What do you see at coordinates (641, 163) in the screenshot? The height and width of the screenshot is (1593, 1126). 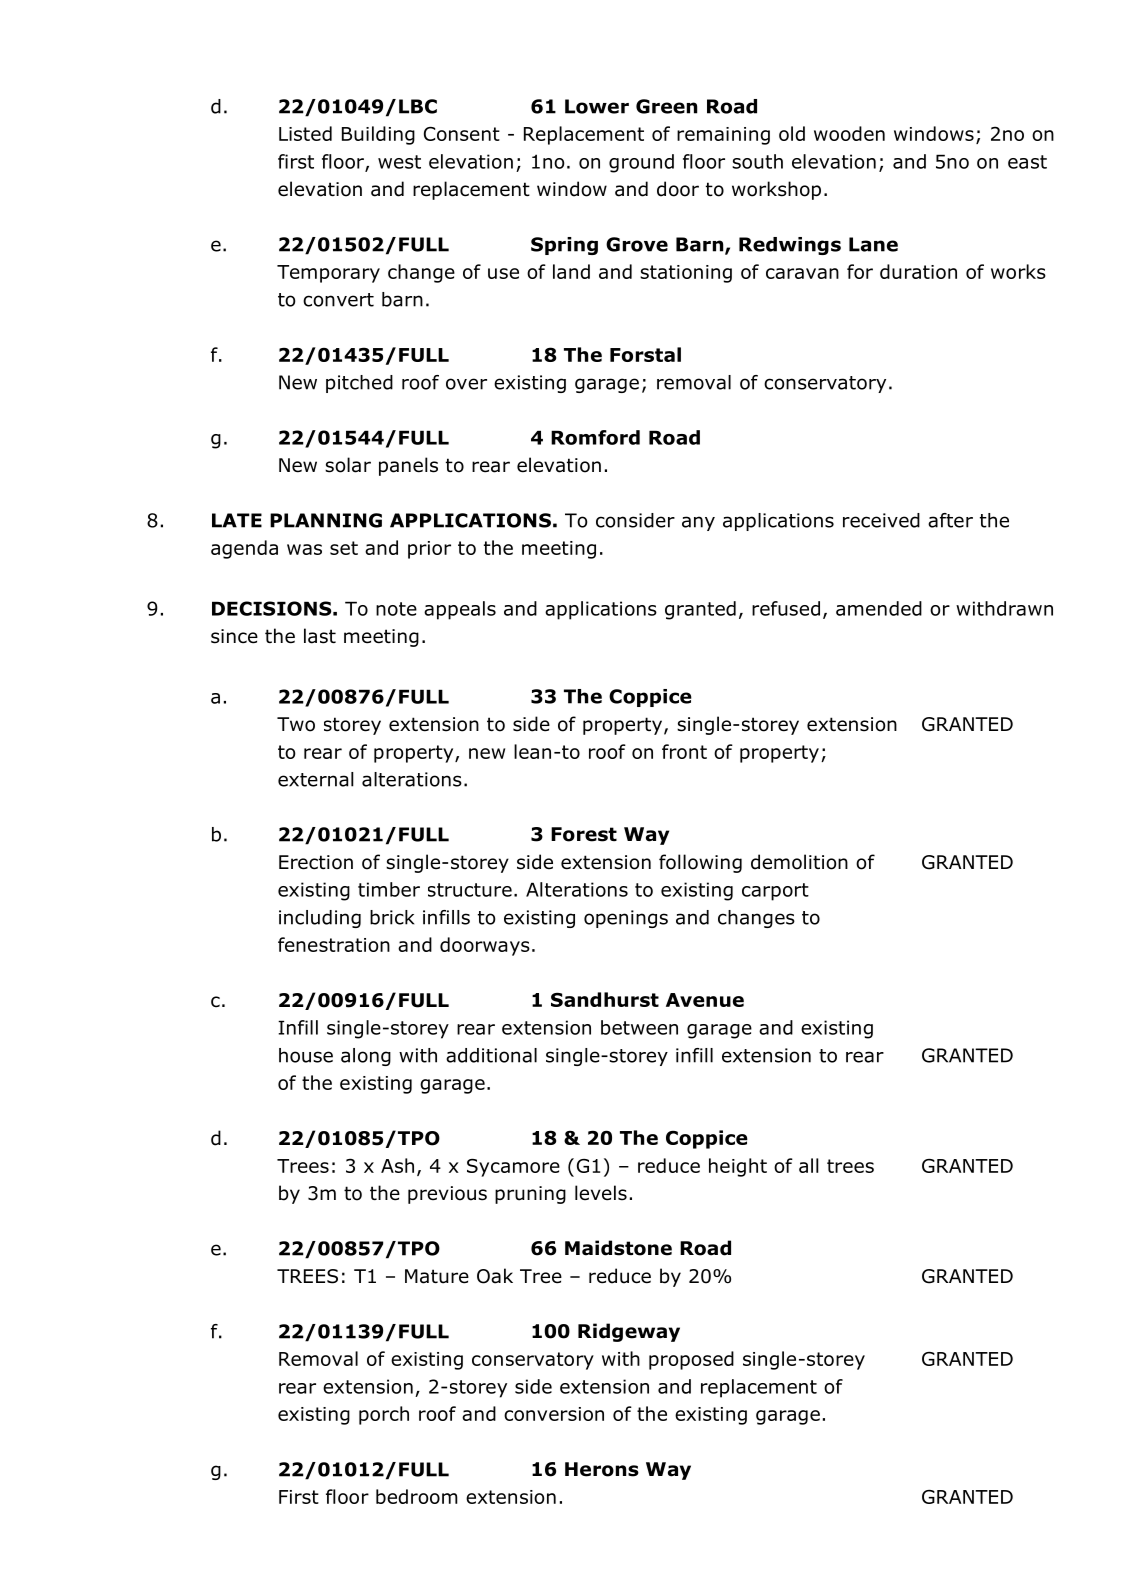 I see `ground` at bounding box center [641, 163].
